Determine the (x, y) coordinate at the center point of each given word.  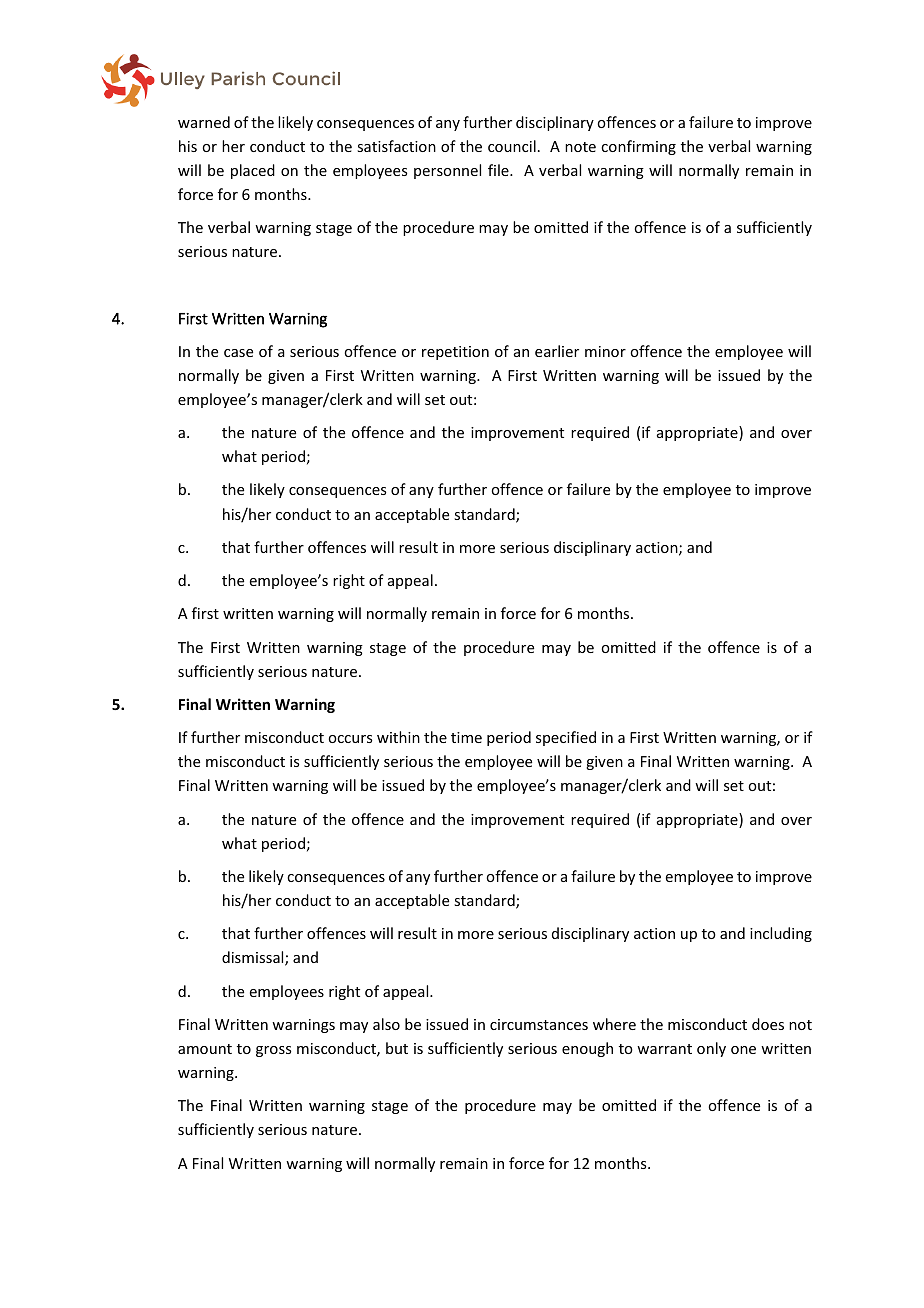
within (398, 737)
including (781, 934)
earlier (557, 351)
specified (566, 738)
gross (273, 1051)
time (466, 737)
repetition (455, 353)
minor (605, 351)
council (512, 146)
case (238, 353)
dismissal (254, 958)
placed (253, 171)
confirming (638, 147)
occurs (350, 739)
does (768, 1024)
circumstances (539, 1024)
